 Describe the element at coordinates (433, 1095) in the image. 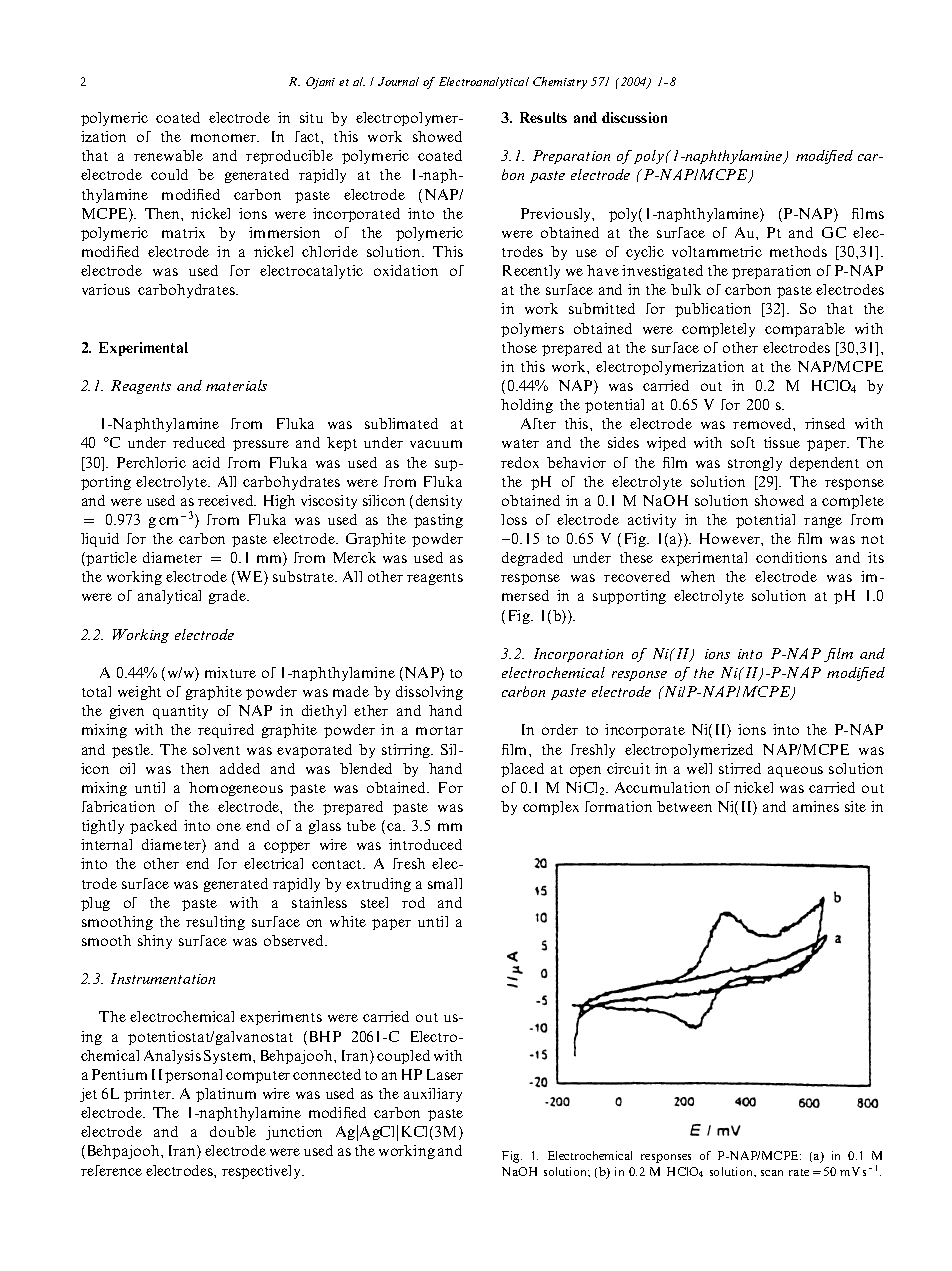

I see `auxiliary` at that location.
